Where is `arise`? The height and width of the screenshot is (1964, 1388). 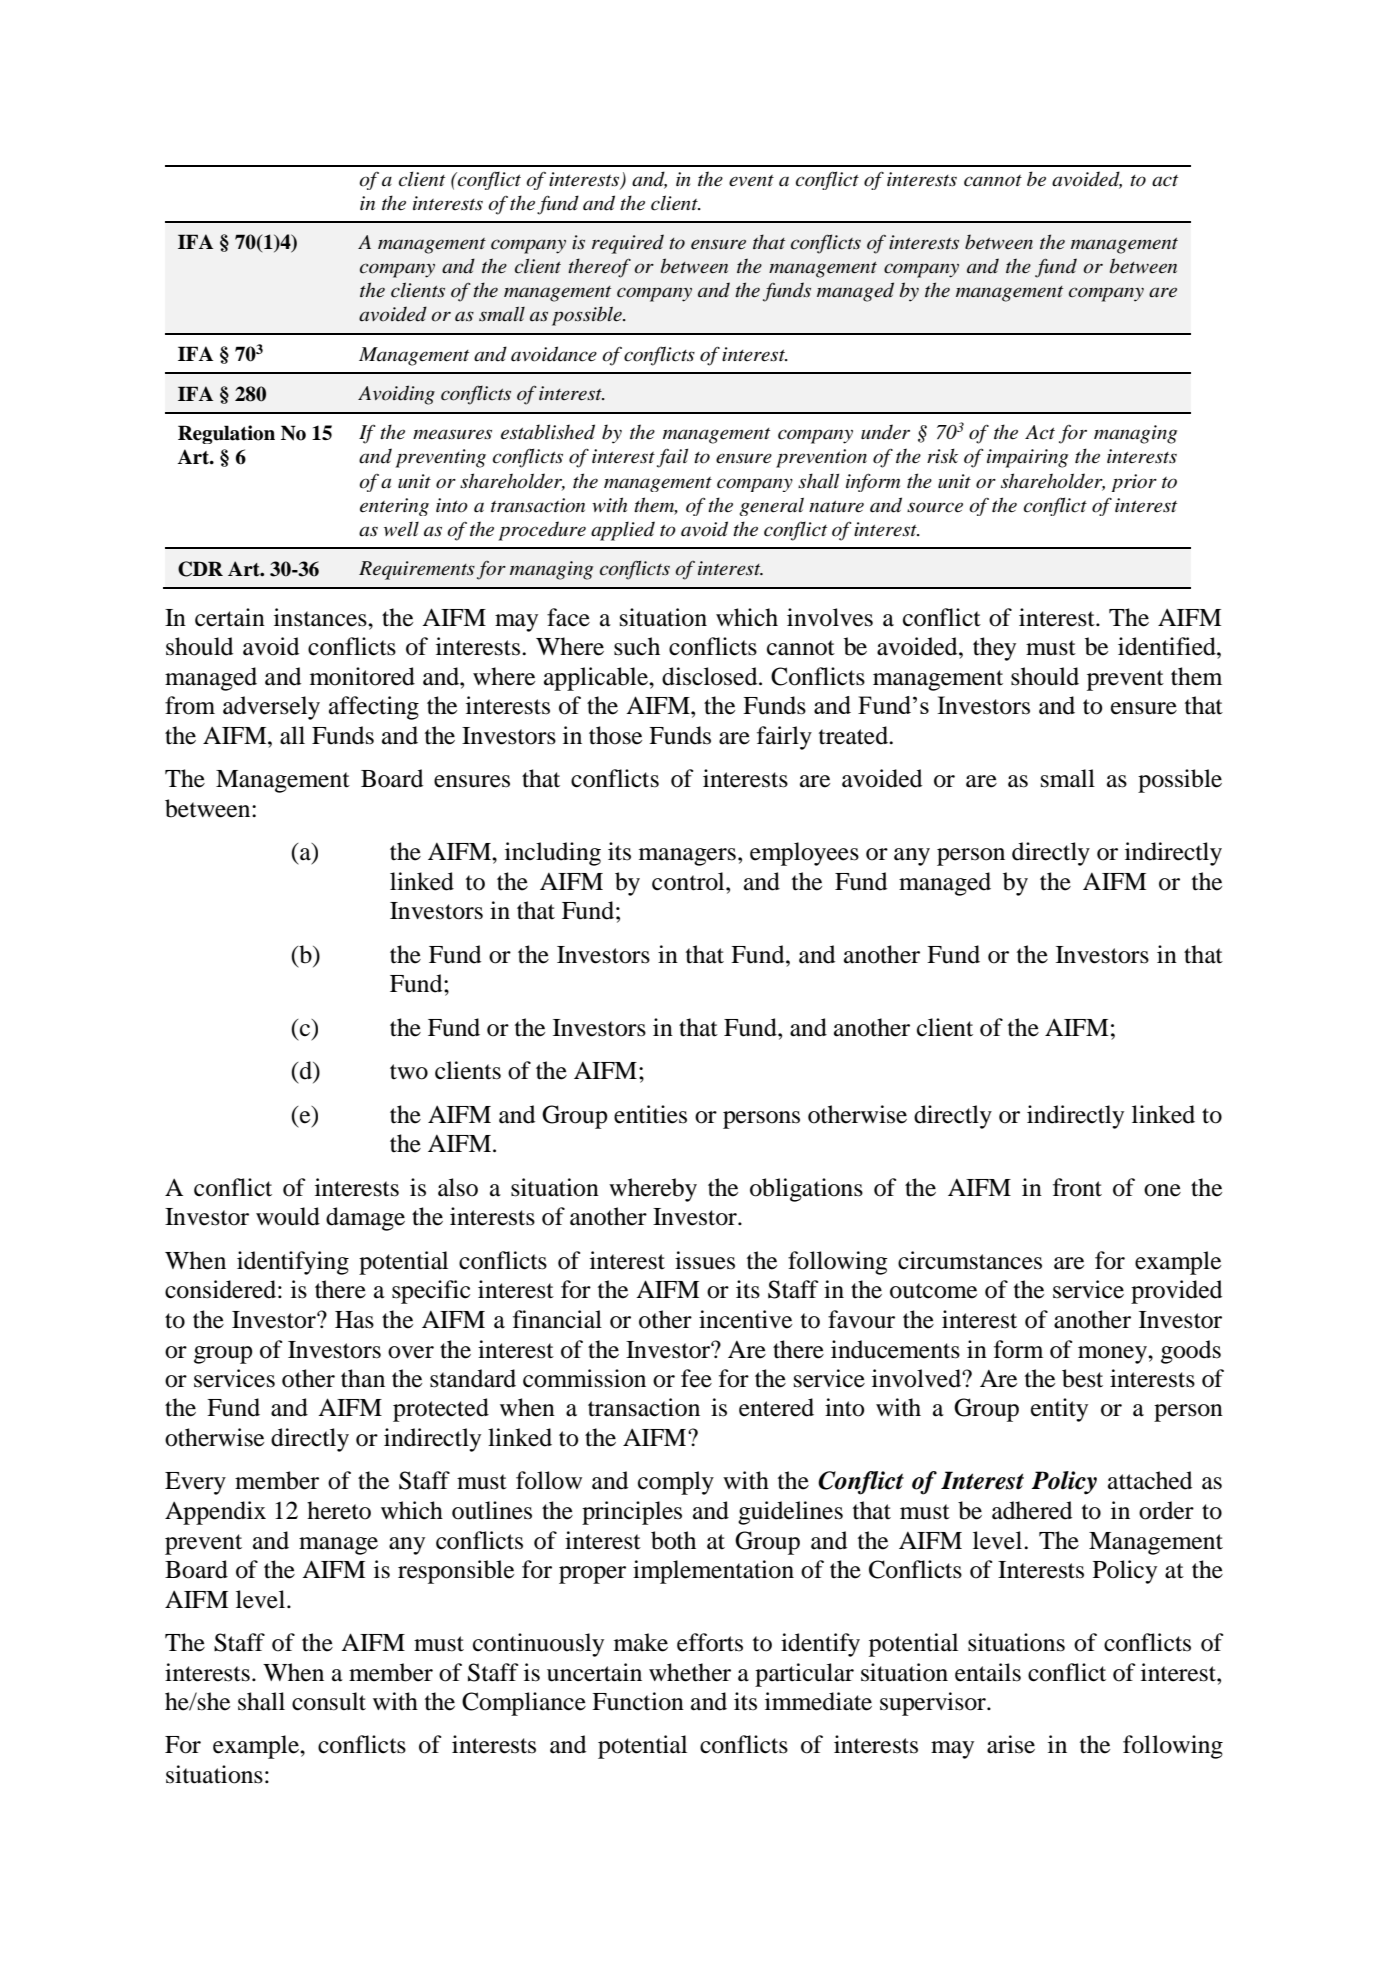
arise is located at coordinates (1011, 1744).
